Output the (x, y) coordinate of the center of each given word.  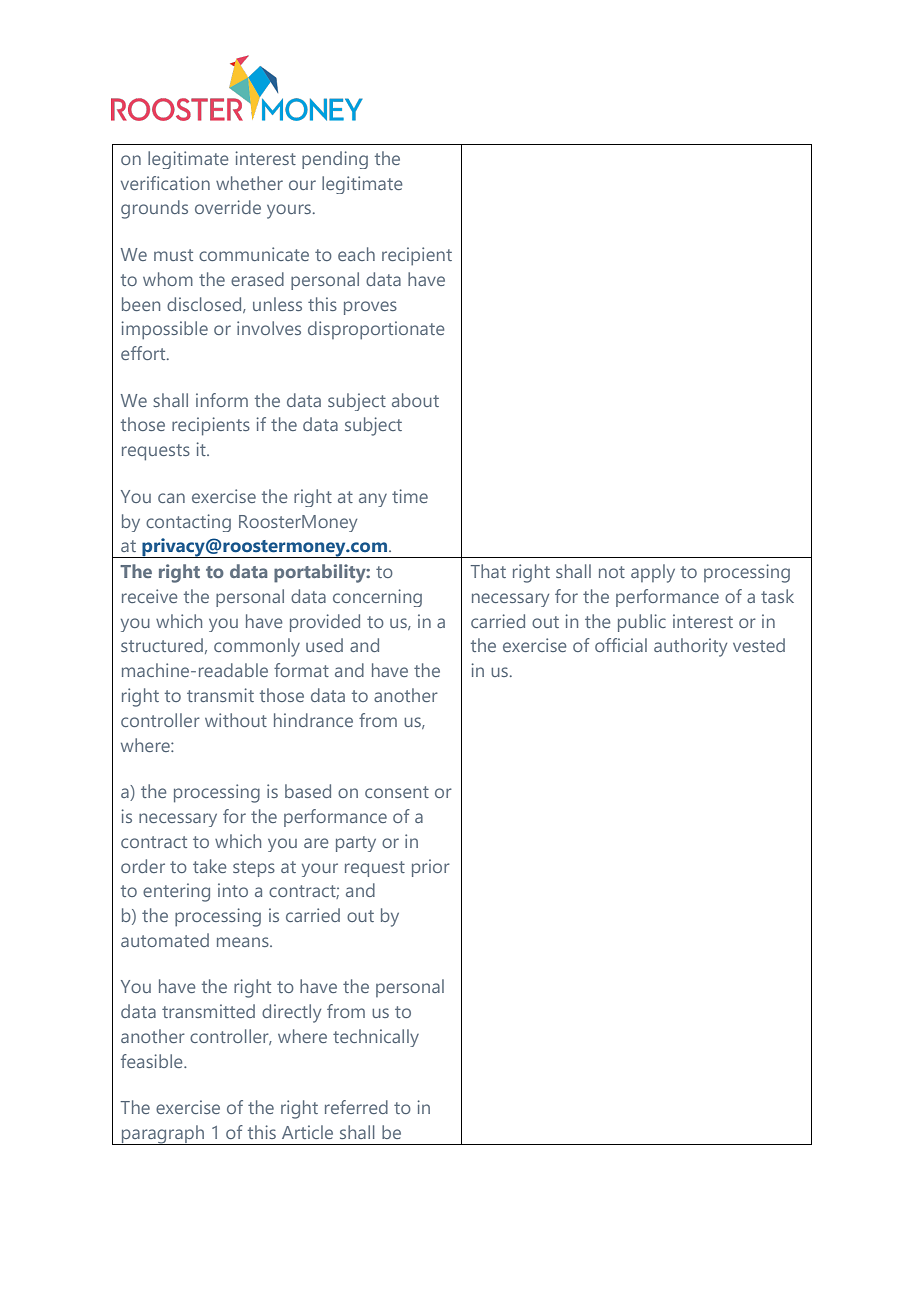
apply (653, 573)
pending (335, 160)
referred (356, 1107)
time (410, 496)
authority (690, 647)
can (171, 498)
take (209, 866)
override (228, 207)
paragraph (163, 1135)
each (356, 254)
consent (397, 792)
